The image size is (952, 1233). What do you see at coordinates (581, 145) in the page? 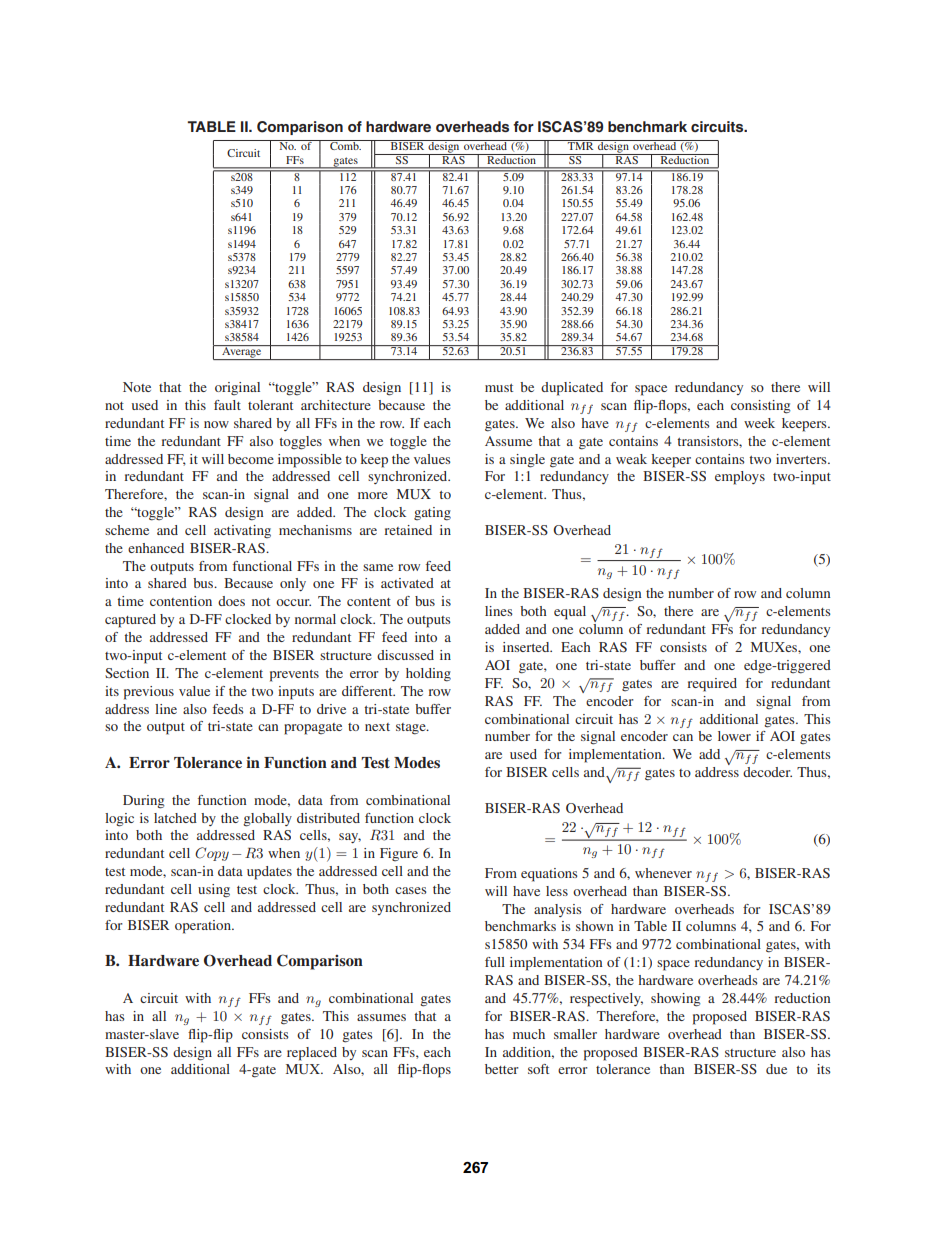
I see `TMR` at bounding box center [581, 145].
